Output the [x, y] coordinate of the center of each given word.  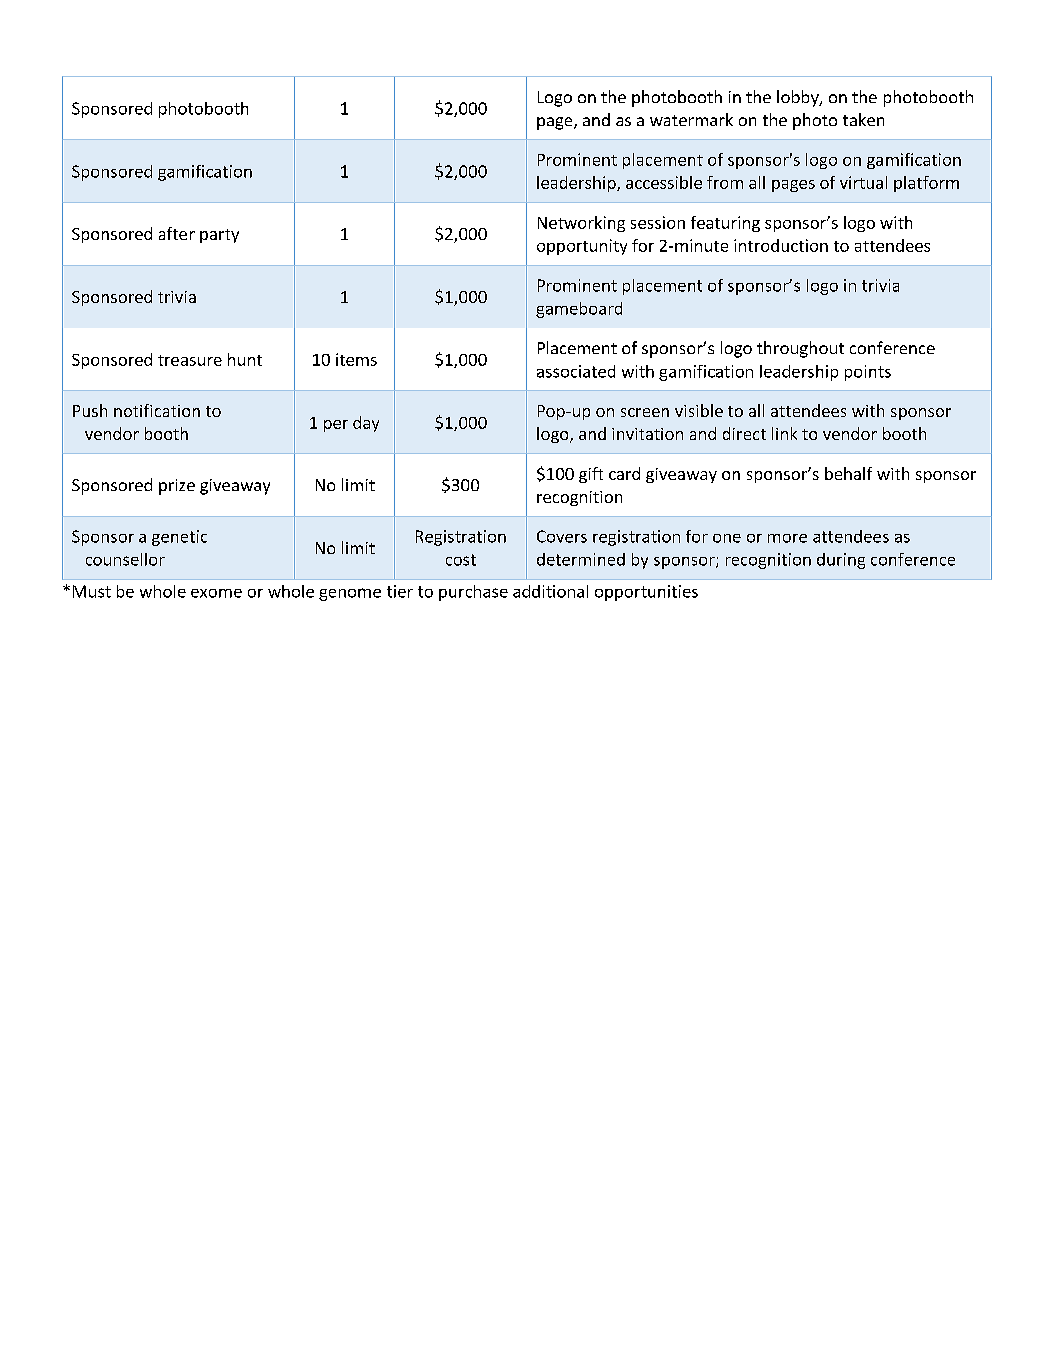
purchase [473, 593]
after [177, 233]
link [784, 433]
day [366, 424]
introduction [781, 245]
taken [863, 119]
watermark [691, 119]
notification [157, 410]
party [219, 236]
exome [216, 593]
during [841, 561]
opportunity [582, 247]
